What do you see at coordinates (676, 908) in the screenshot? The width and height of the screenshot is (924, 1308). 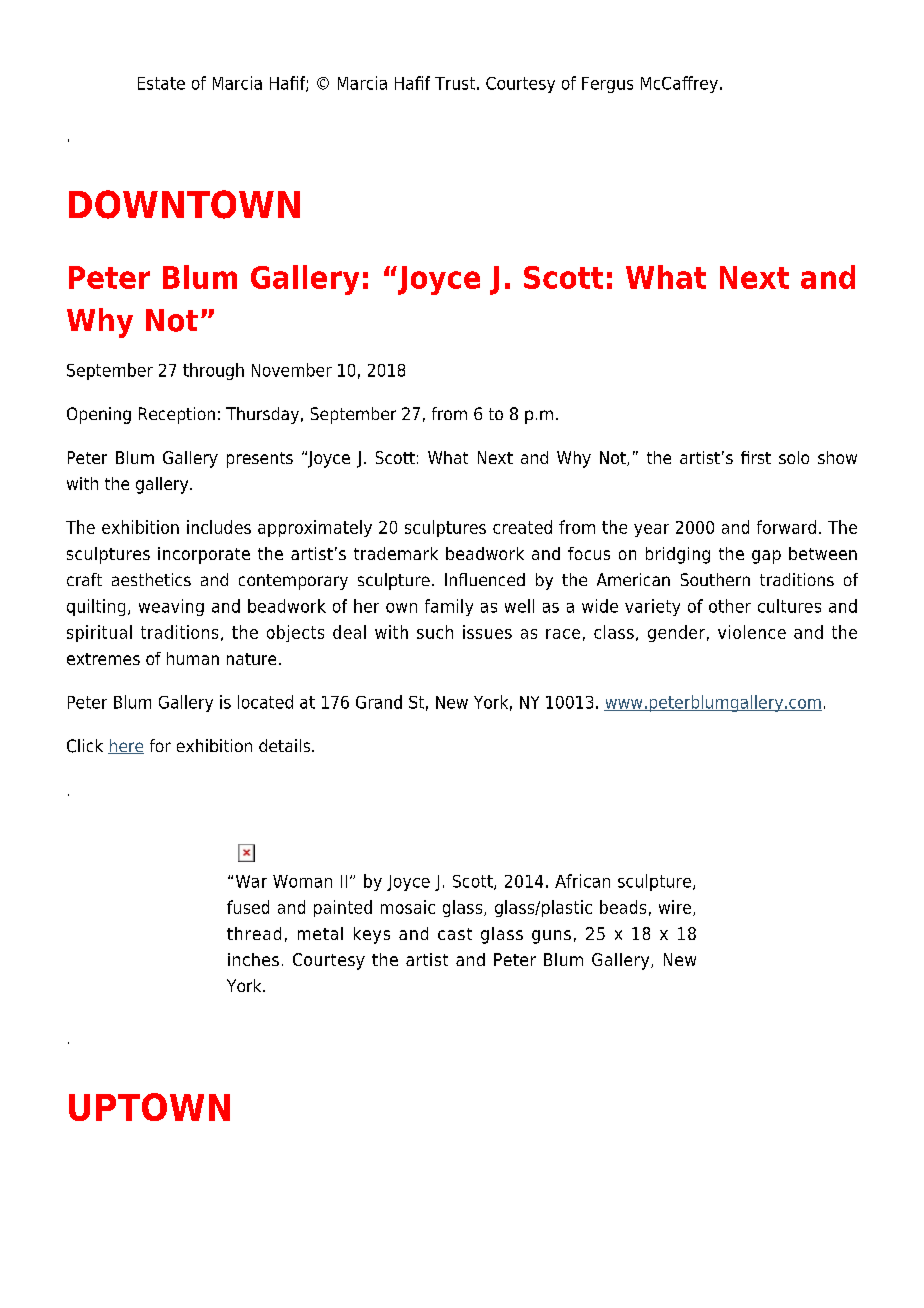 I see `wire` at bounding box center [676, 908].
